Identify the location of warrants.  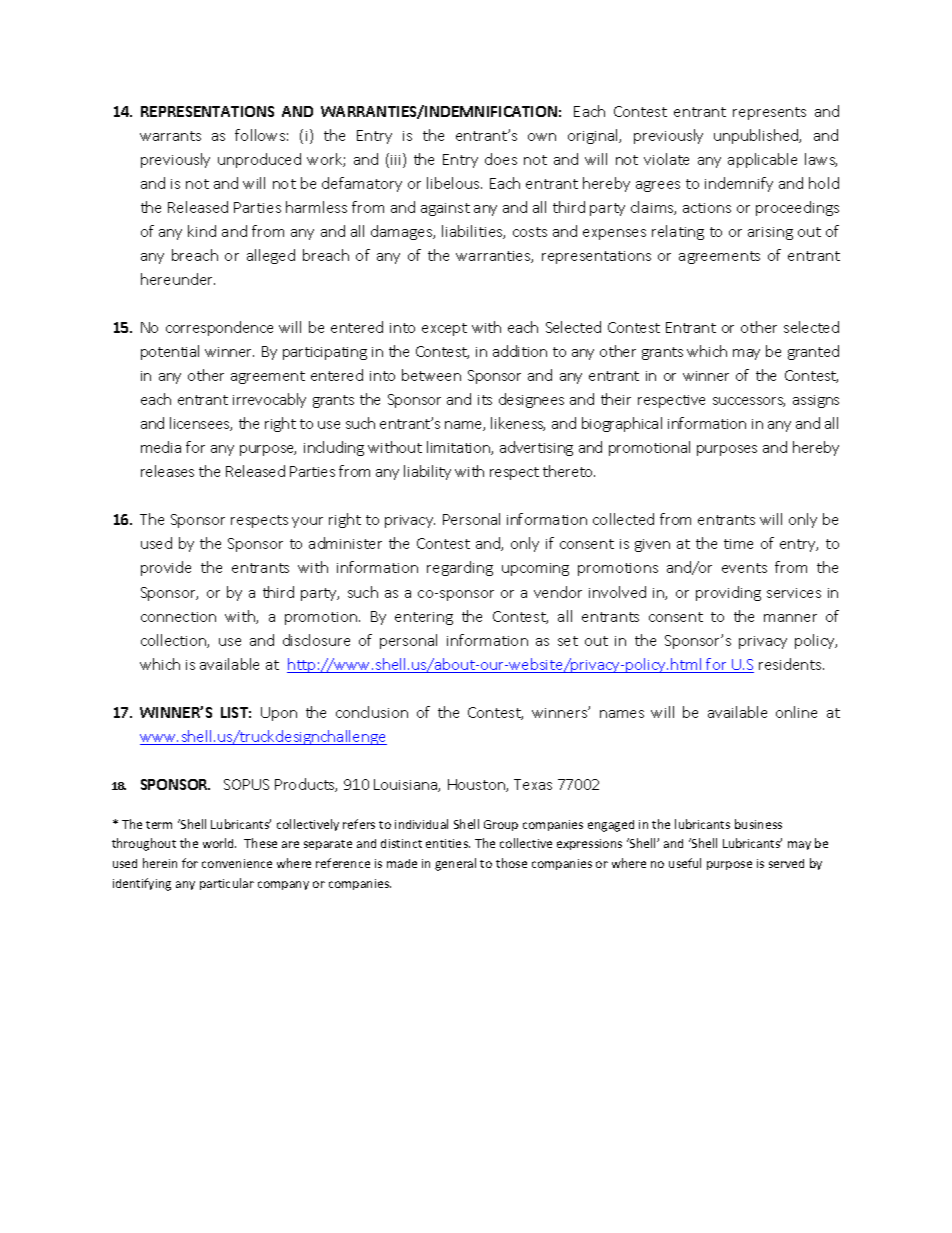
(170, 136).
